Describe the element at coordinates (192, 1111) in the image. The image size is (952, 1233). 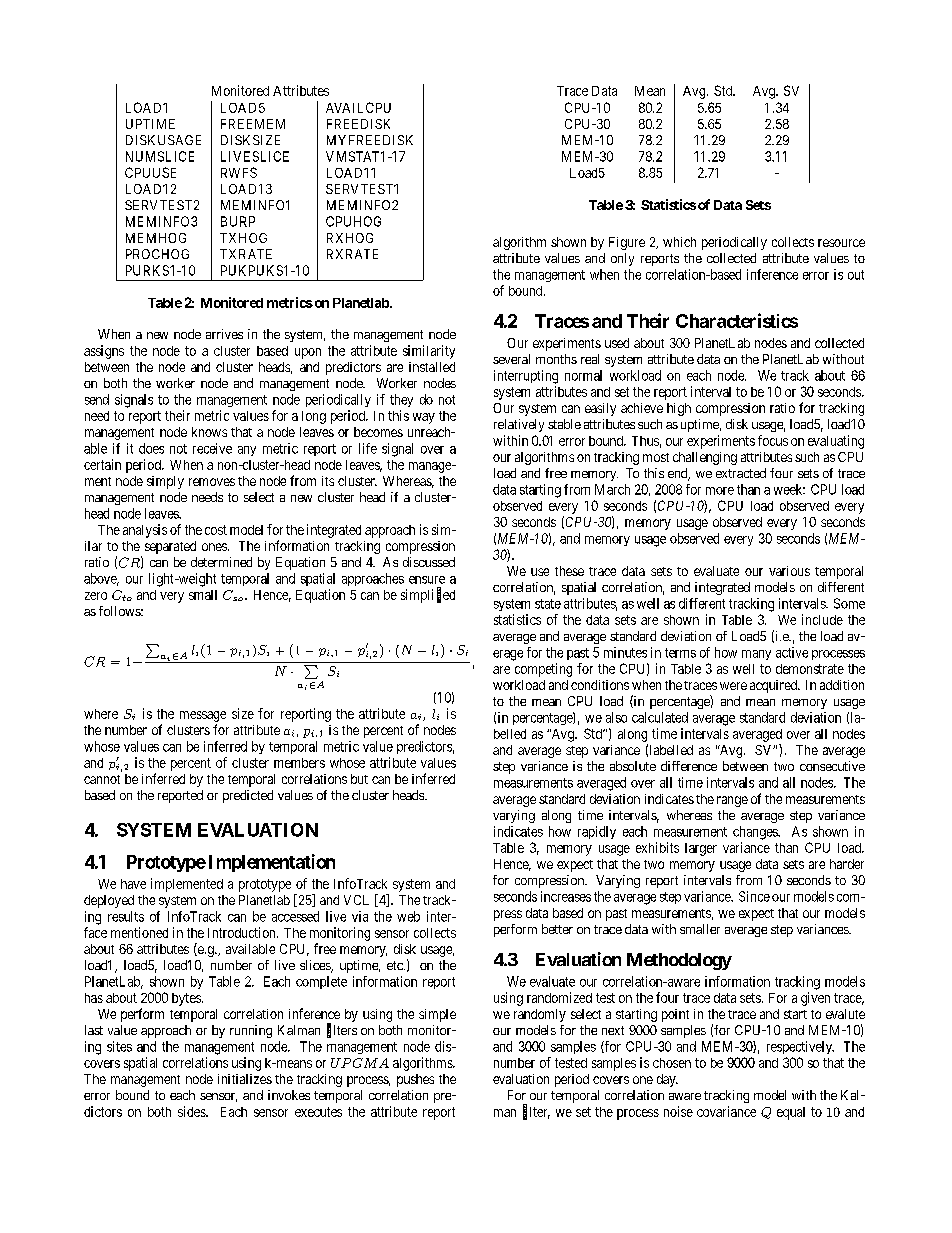
I see `sides` at that location.
